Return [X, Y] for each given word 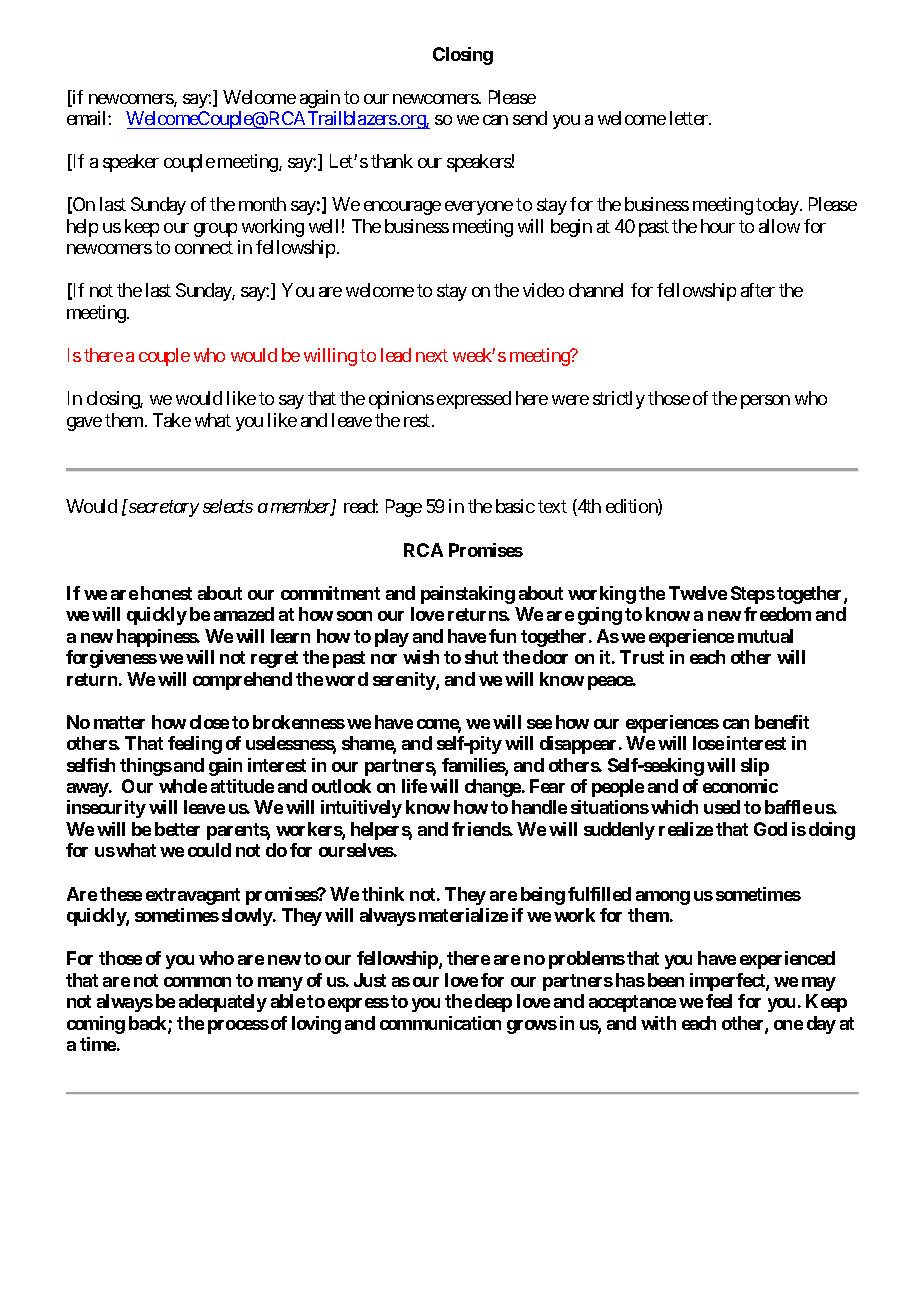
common [197, 982]
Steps [753, 595]
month [262, 204]
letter [690, 118]
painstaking [468, 595]
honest [166, 593]
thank [392, 161]
